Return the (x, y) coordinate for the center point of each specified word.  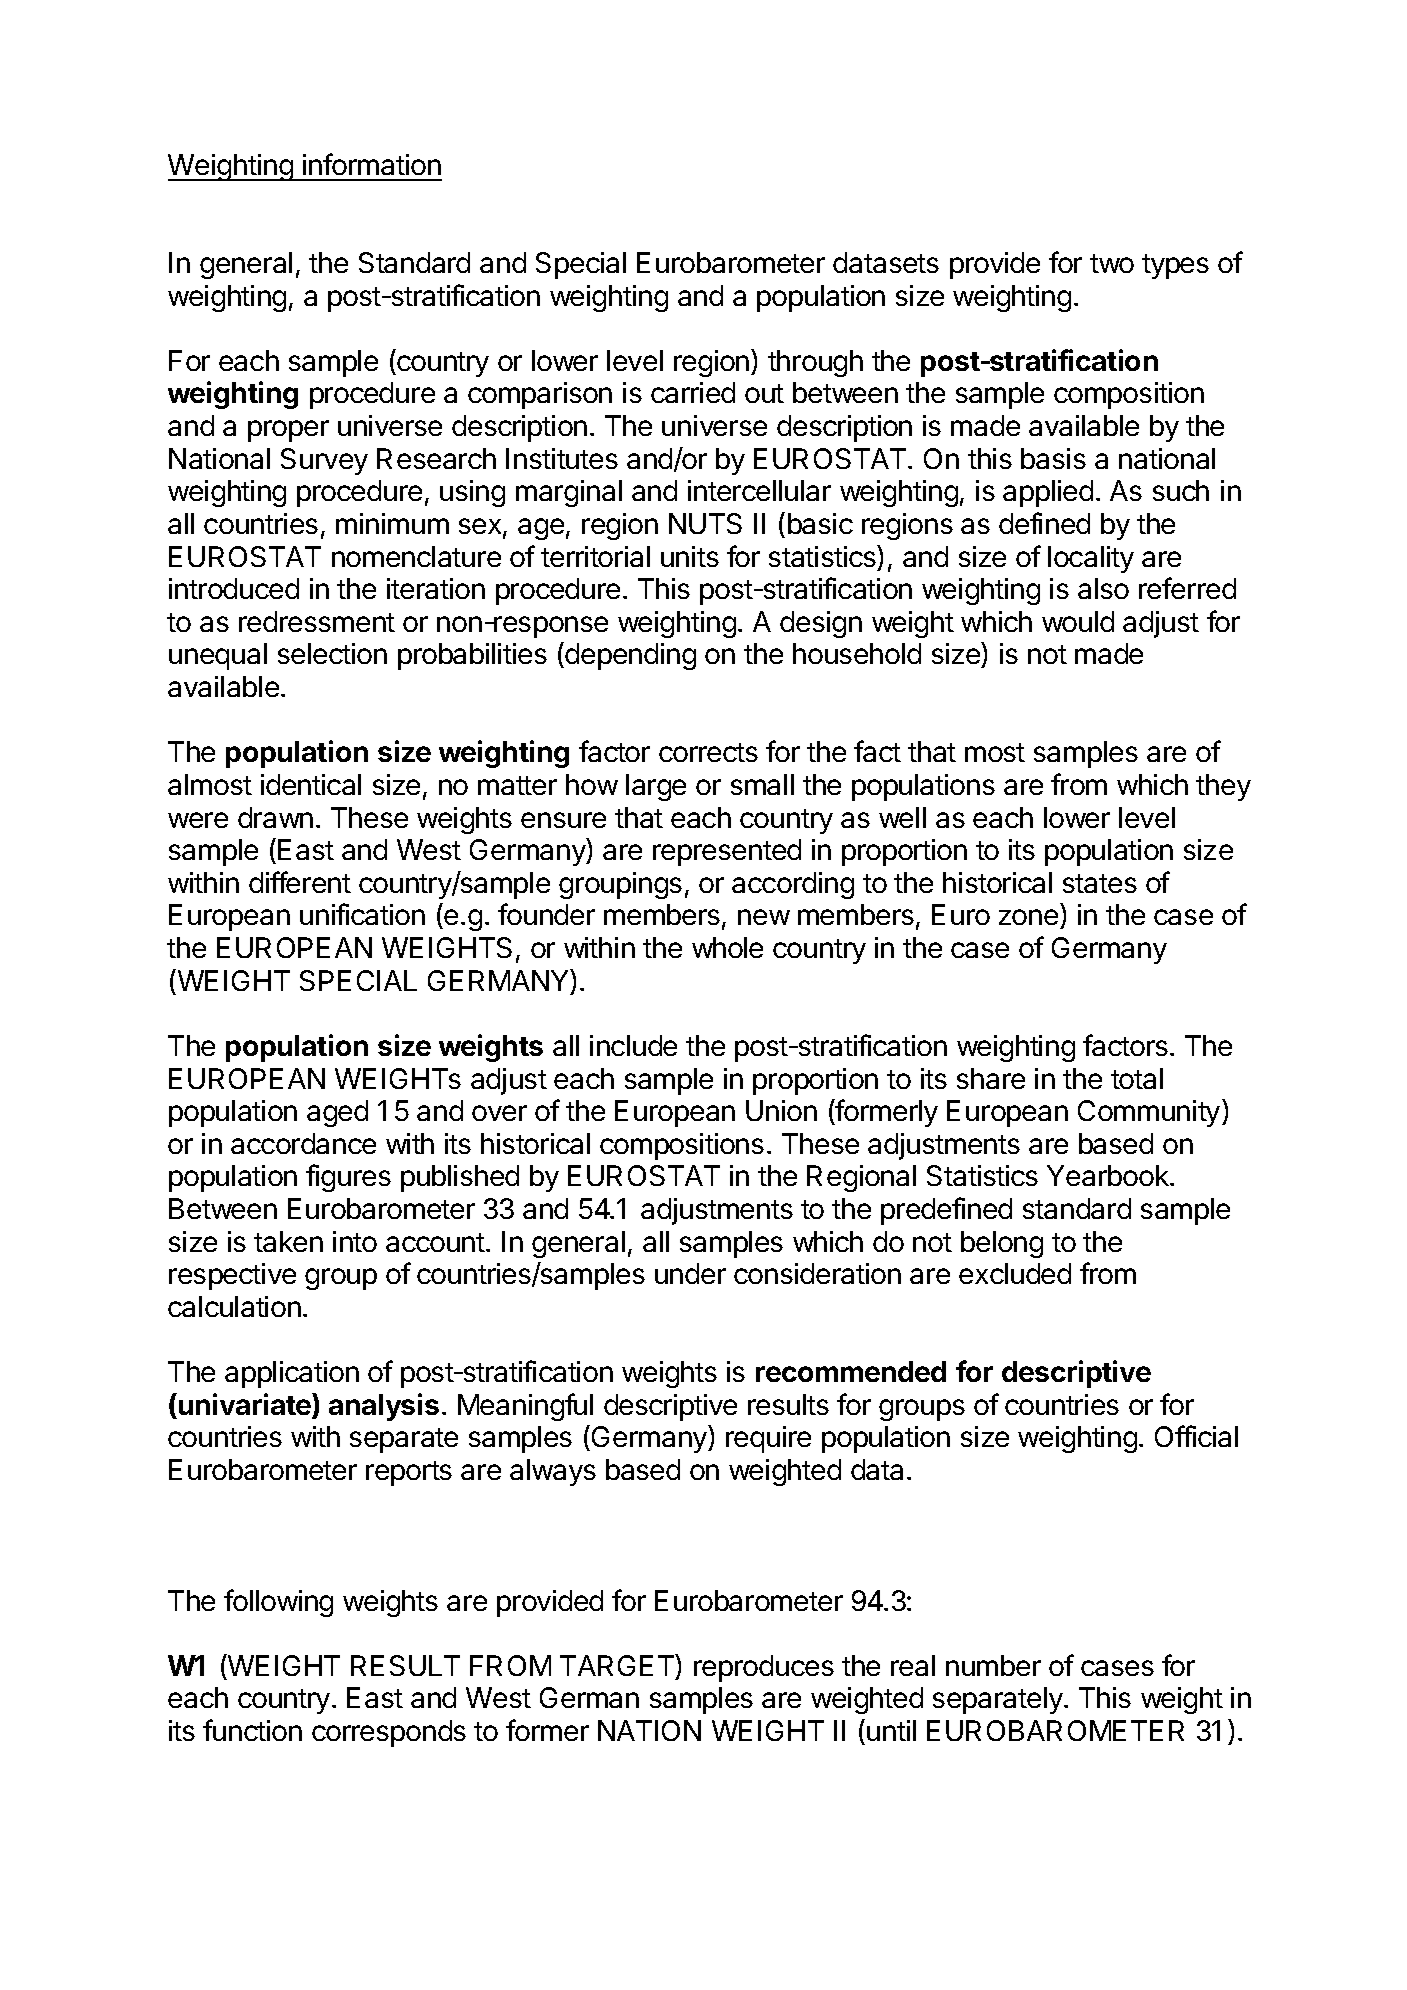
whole (727, 947)
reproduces (764, 1668)
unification (362, 914)
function (252, 1730)
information (372, 164)
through (815, 363)
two (1112, 263)
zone (1030, 919)
